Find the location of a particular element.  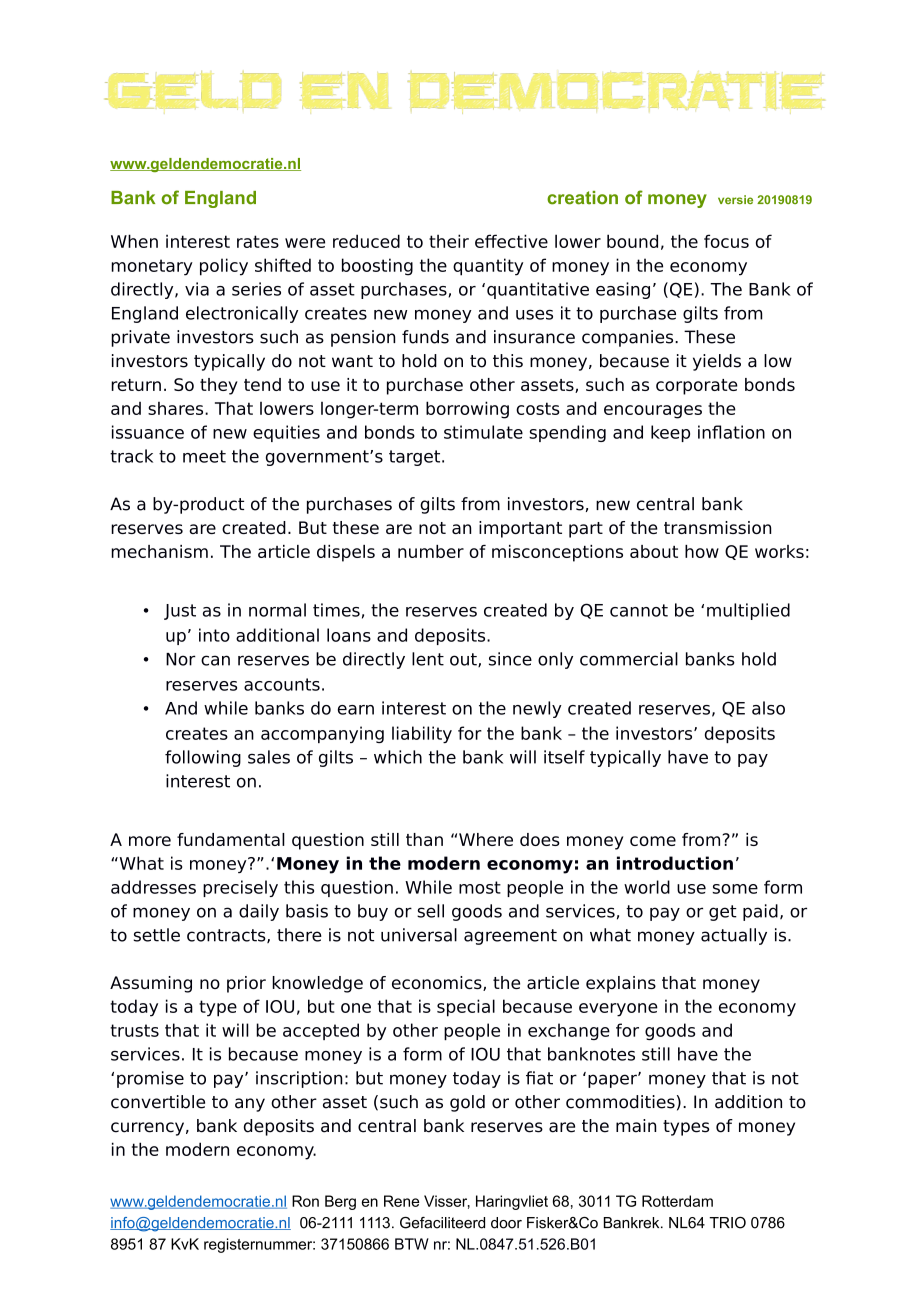

door is located at coordinates (506, 1223).
